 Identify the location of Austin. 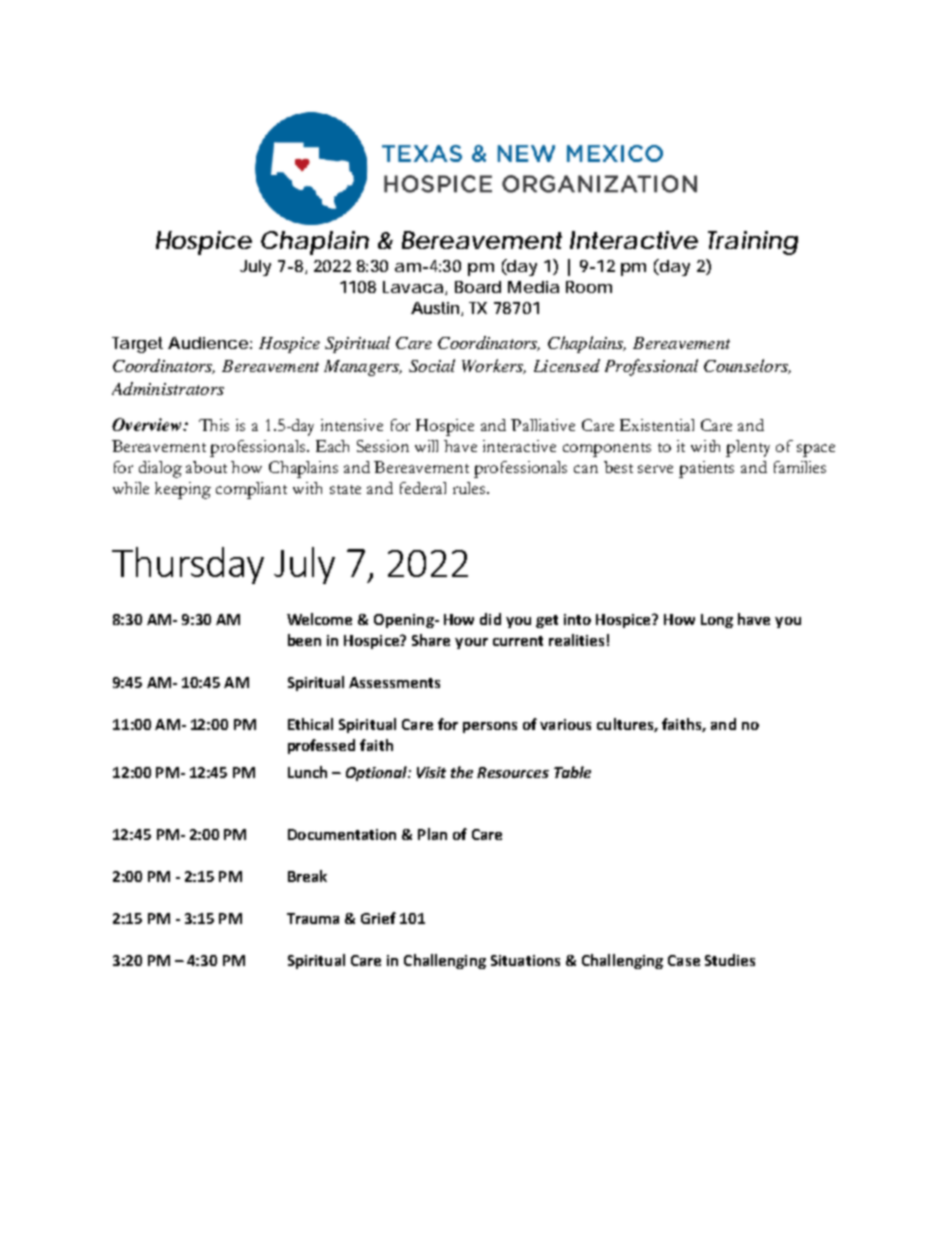
(436, 309).
